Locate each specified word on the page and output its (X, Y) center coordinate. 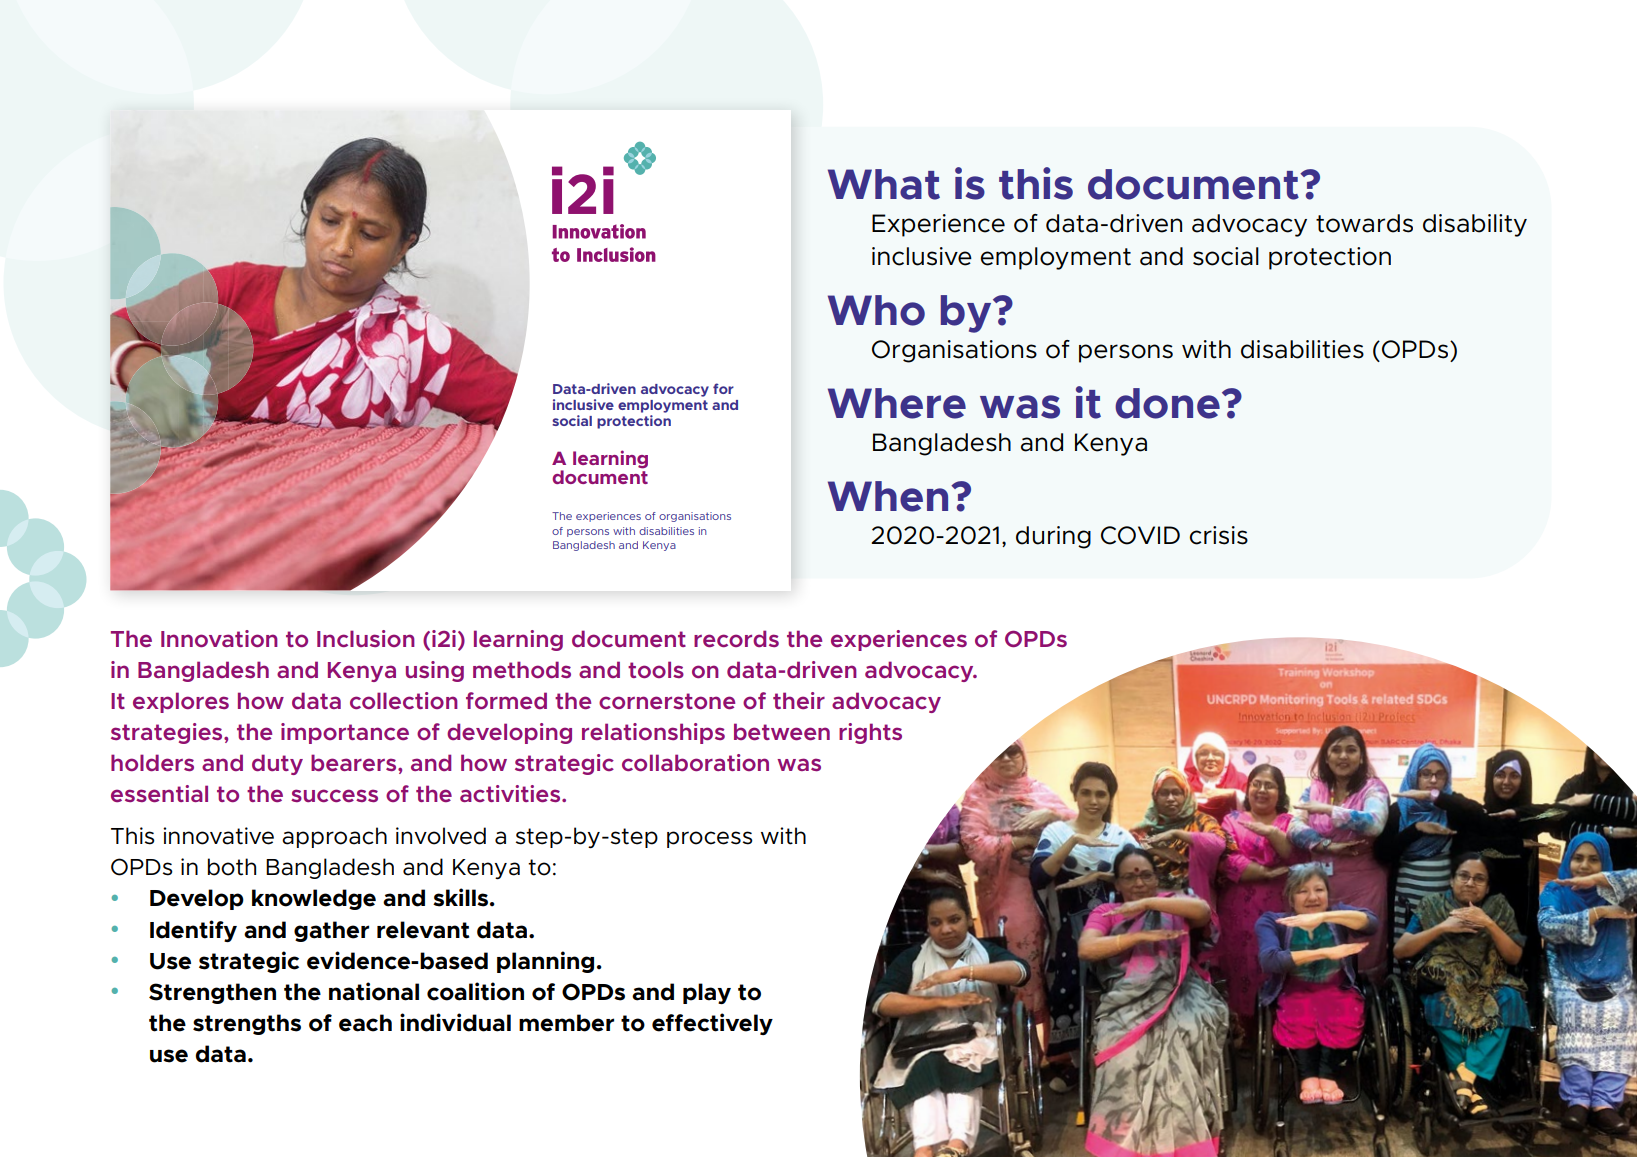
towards (1364, 223)
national (374, 991)
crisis (1218, 535)
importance (345, 733)
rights (870, 733)
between (782, 731)
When (888, 496)
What (884, 184)
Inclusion (366, 638)
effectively (712, 1024)
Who (876, 310)
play (707, 993)
